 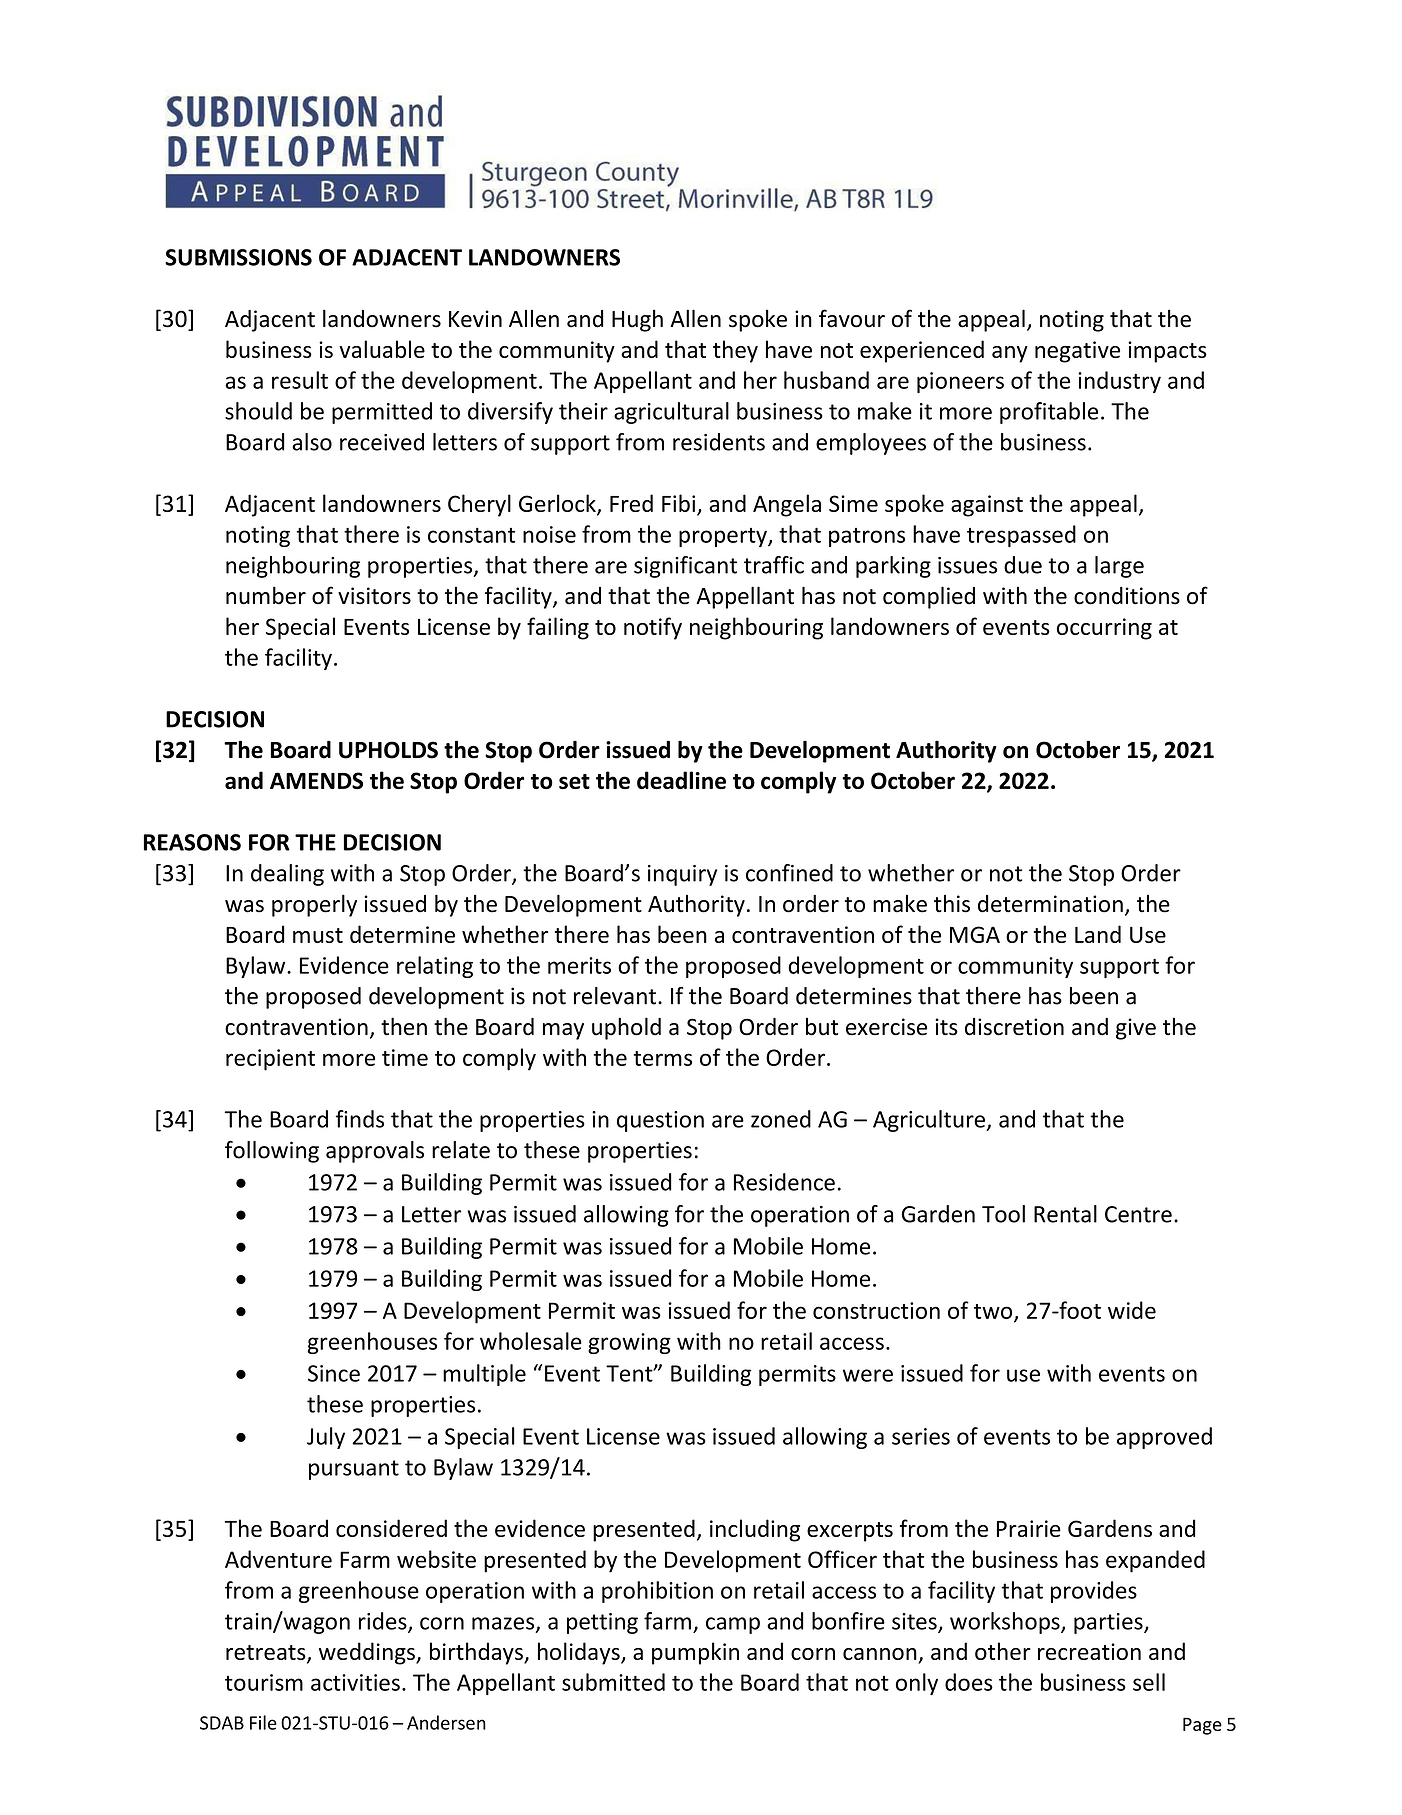 I want to click on negative, so click(x=1077, y=352).
